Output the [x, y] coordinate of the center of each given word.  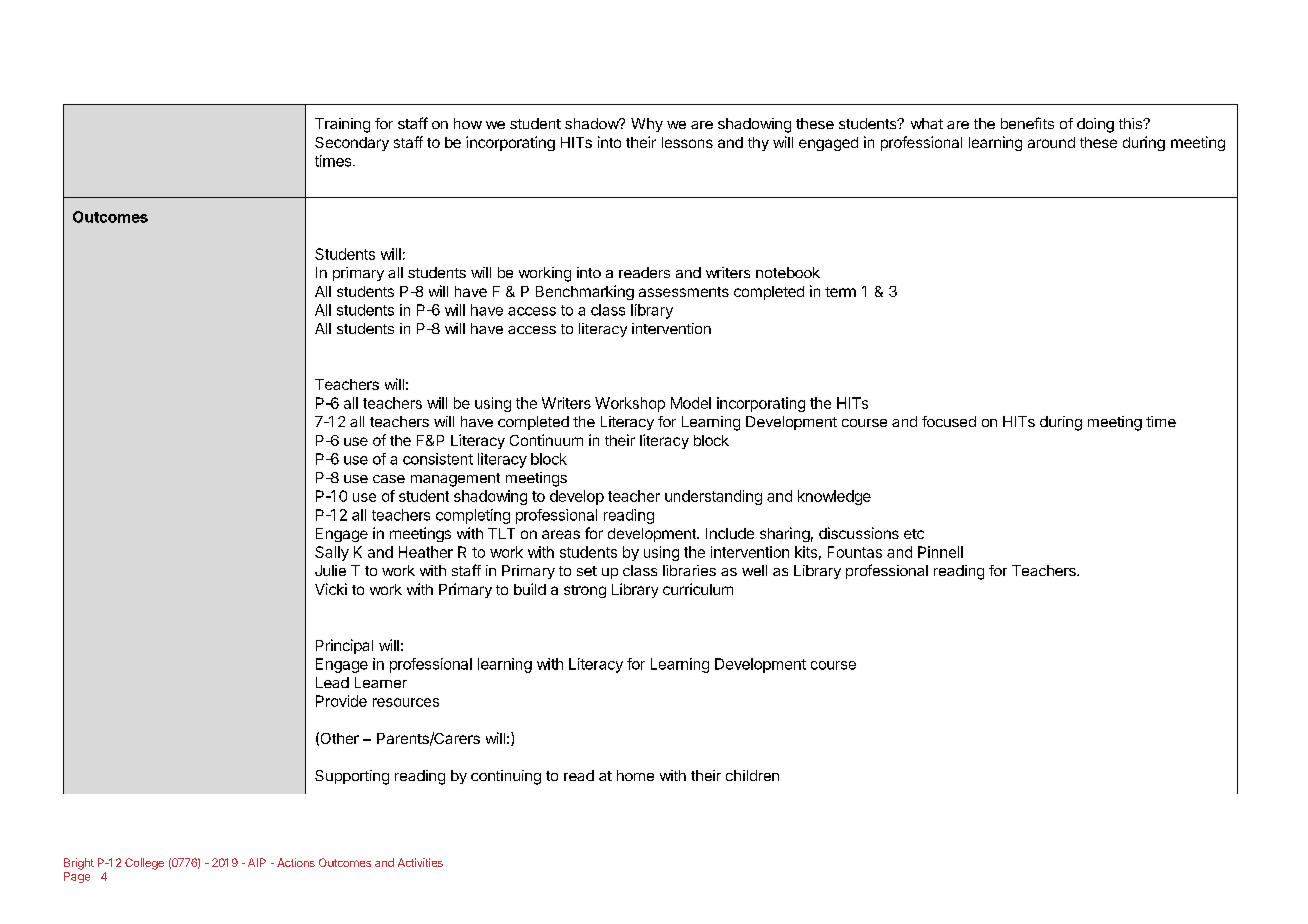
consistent [438, 459]
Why [647, 125]
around [1051, 142]
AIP [257, 862]
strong [585, 591]
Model [691, 403]
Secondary [352, 144]
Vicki [331, 589]
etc [914, 534]
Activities [420, 862]
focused [949, 421]
